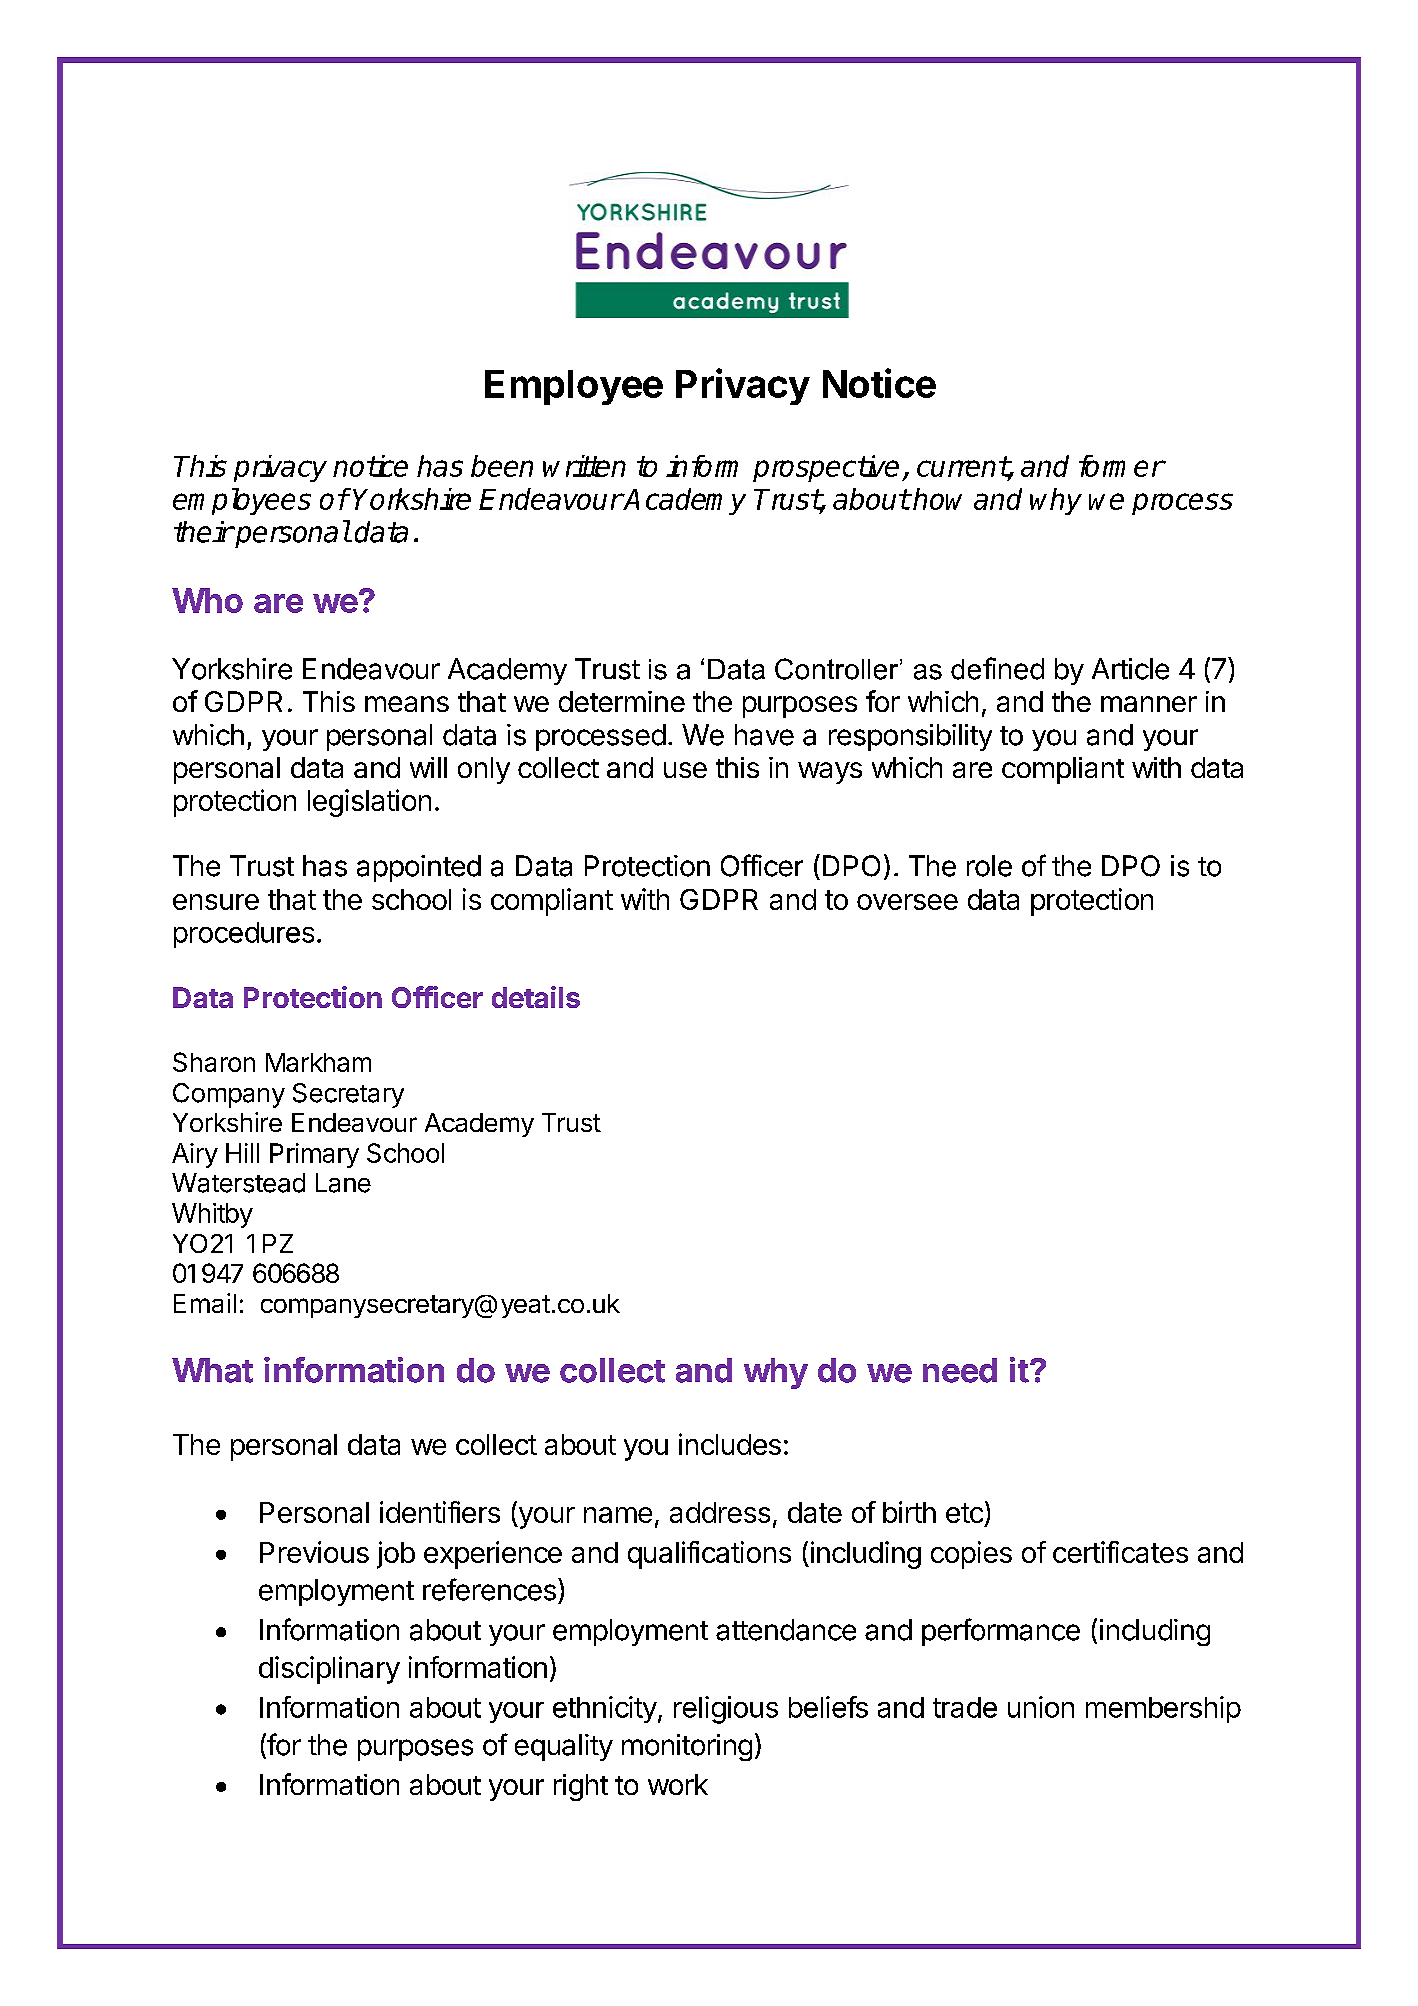 This screenshot has width=1418, height=2006. I want to click on includes, so click(730, 1444).
